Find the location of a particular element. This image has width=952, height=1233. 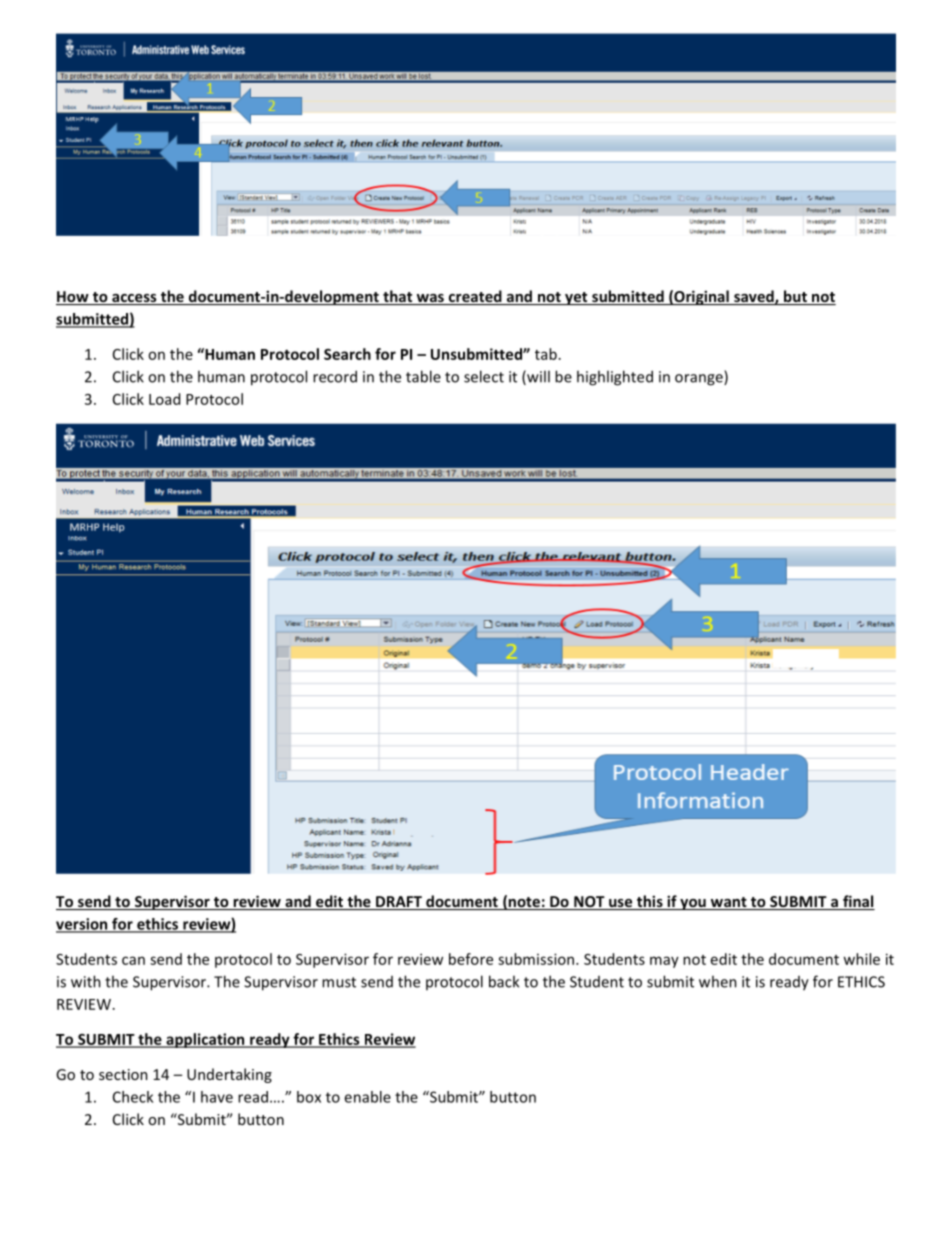

version is located at coordinates (83, 925).
